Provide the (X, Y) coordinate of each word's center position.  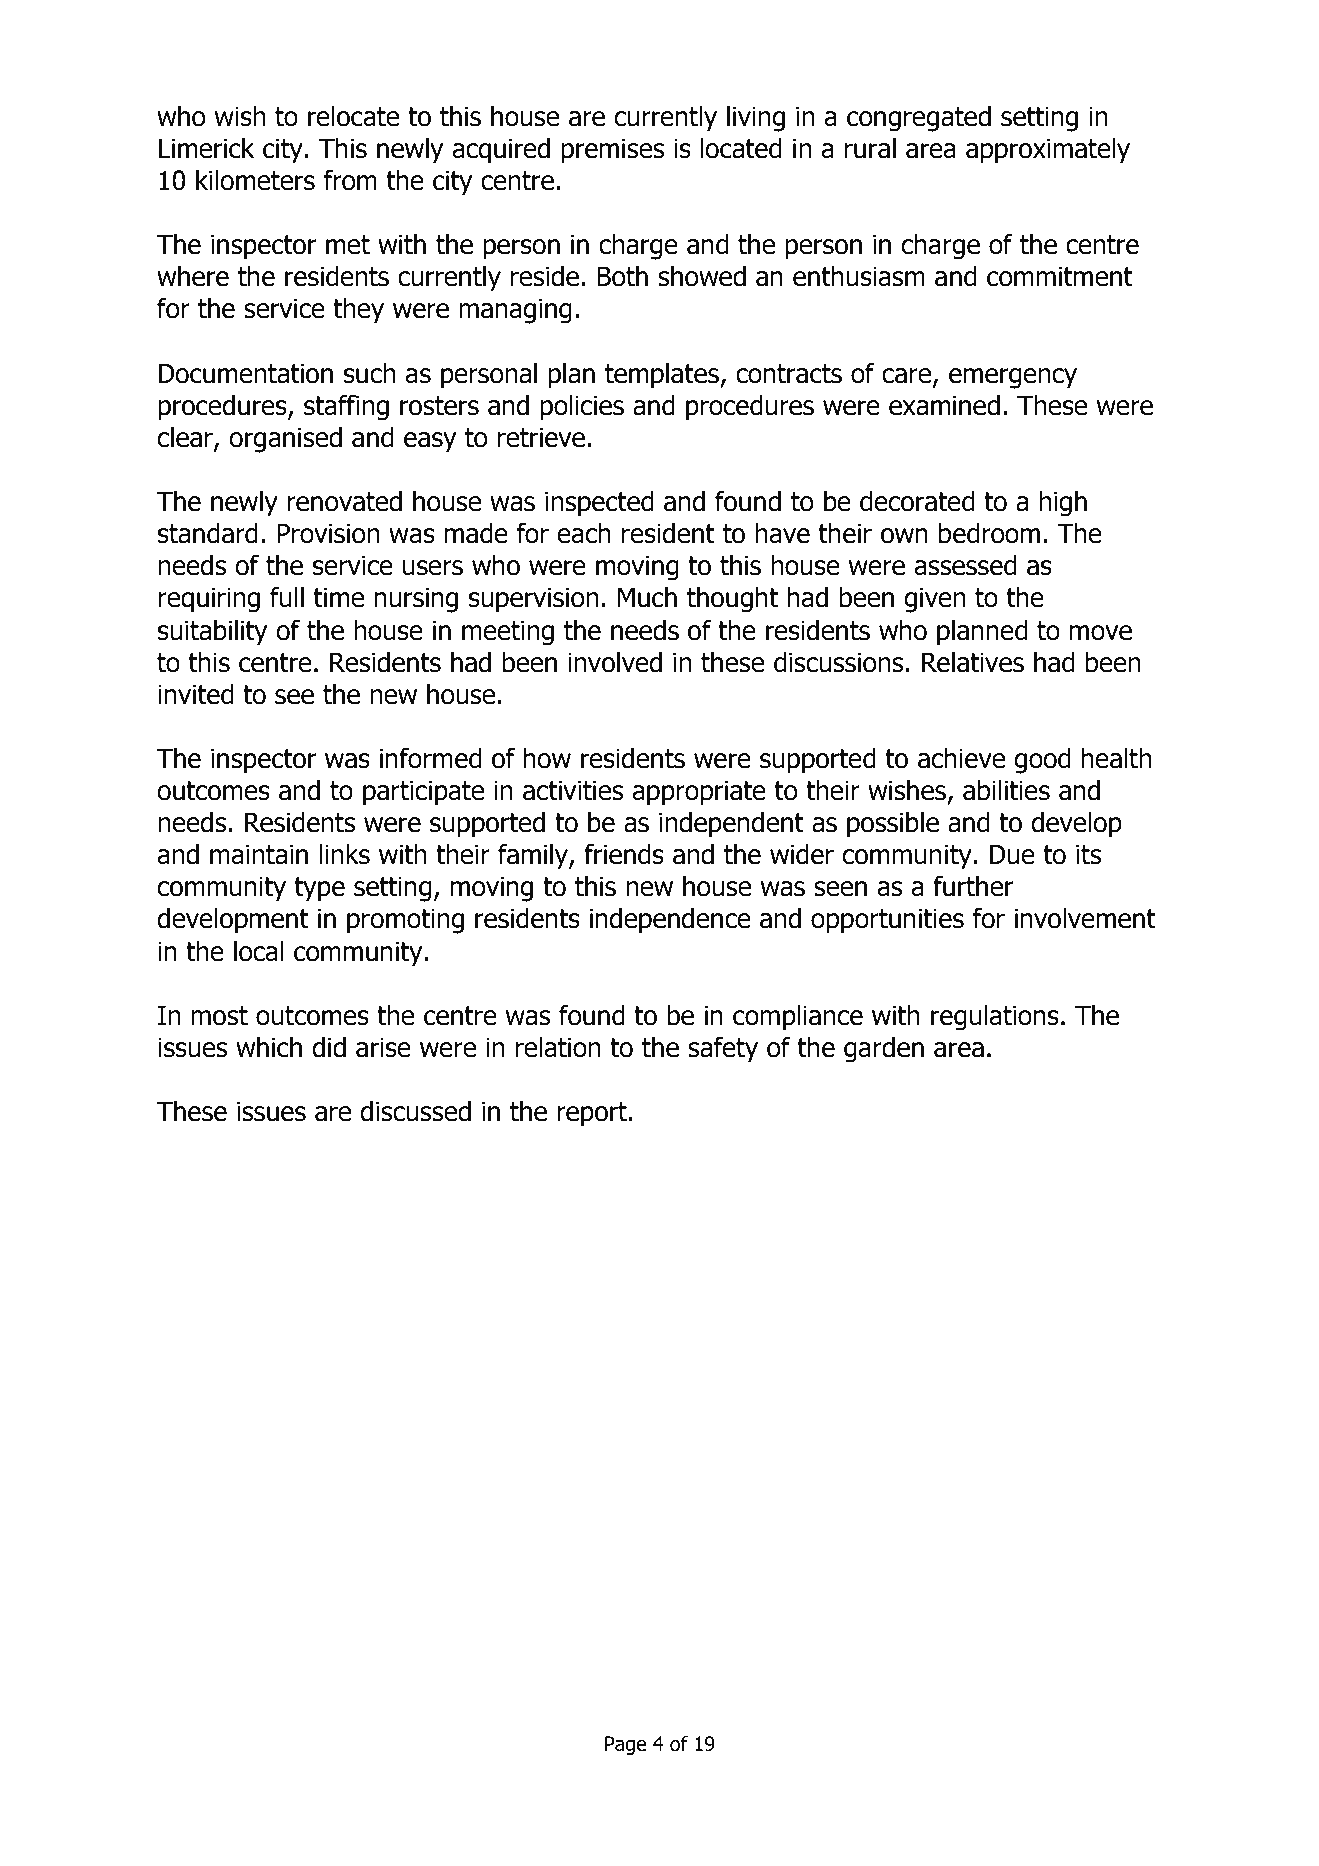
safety (723, 1049)
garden (884, 1049)
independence (670, 920)
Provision (328, 533)
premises (612, 151)
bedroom (989, 533)
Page (626, 1745)
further (973, 886)
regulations (995, 1017)
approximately (1048, 150)
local (258, 951)
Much (647, 597)
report (593, 1114)
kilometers (255, 180)
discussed (415, 1111)
